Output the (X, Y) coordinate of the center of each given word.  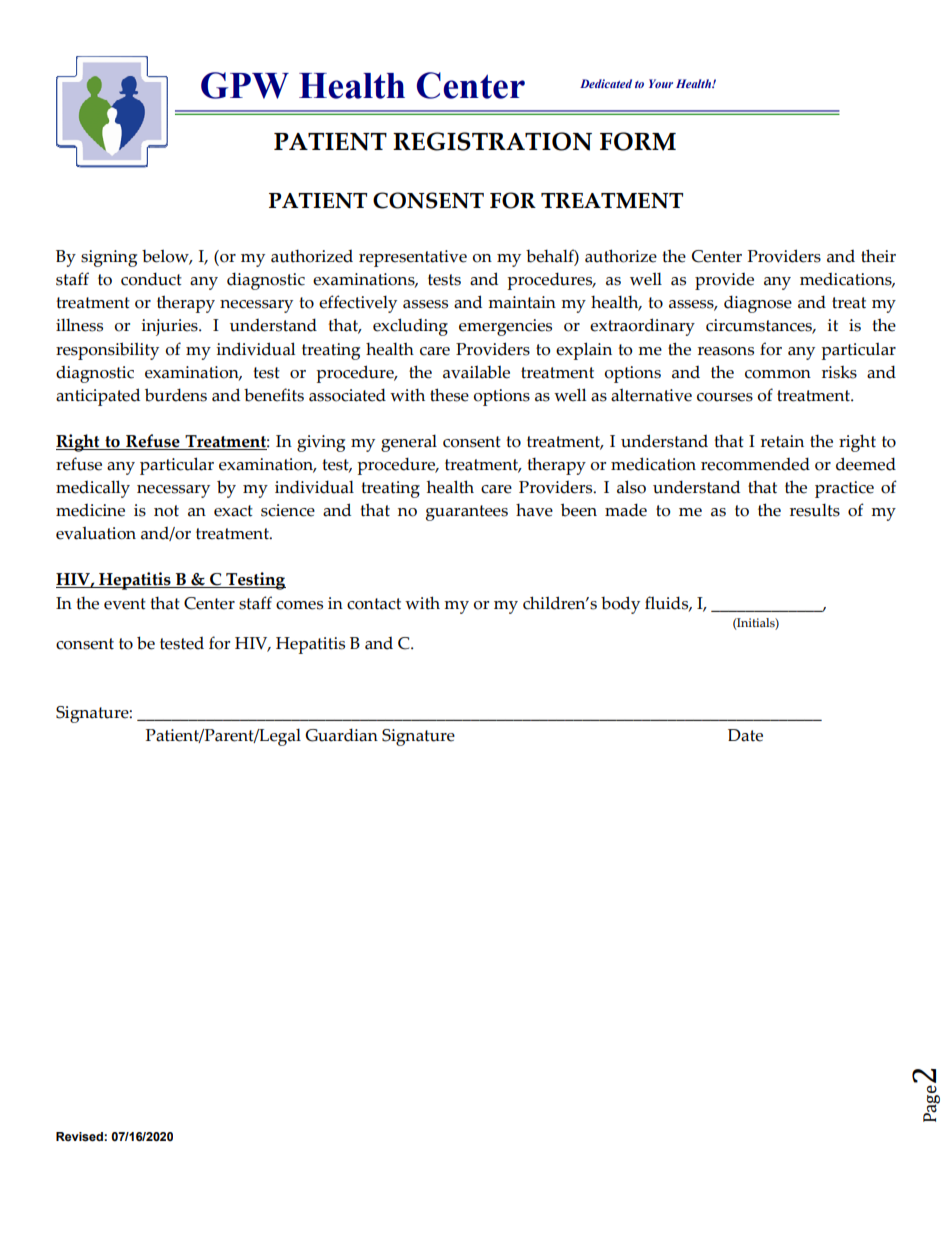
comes (299, 605)
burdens (176, 395)
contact (374, 604)
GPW (245, 85)
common (778, 374)
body (620, 605)
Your (661, 83)
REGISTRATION (492, 141)
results (815, 510)
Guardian (341, 735)
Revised (80, 1137)
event (125, 604)
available (476, 372)
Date (745, 735)
